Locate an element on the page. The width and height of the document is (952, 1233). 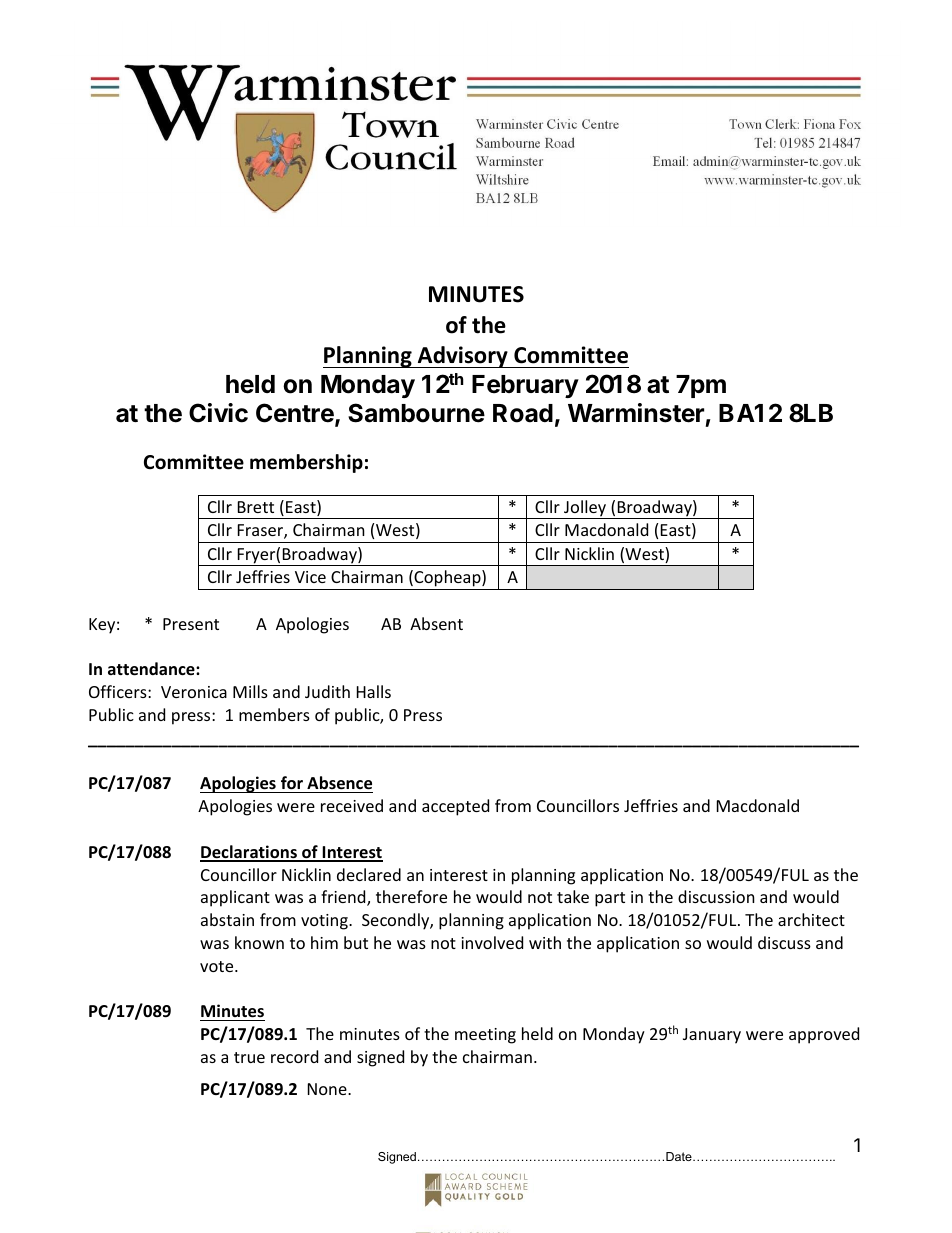
true is located at coordinates (249, 1057).
